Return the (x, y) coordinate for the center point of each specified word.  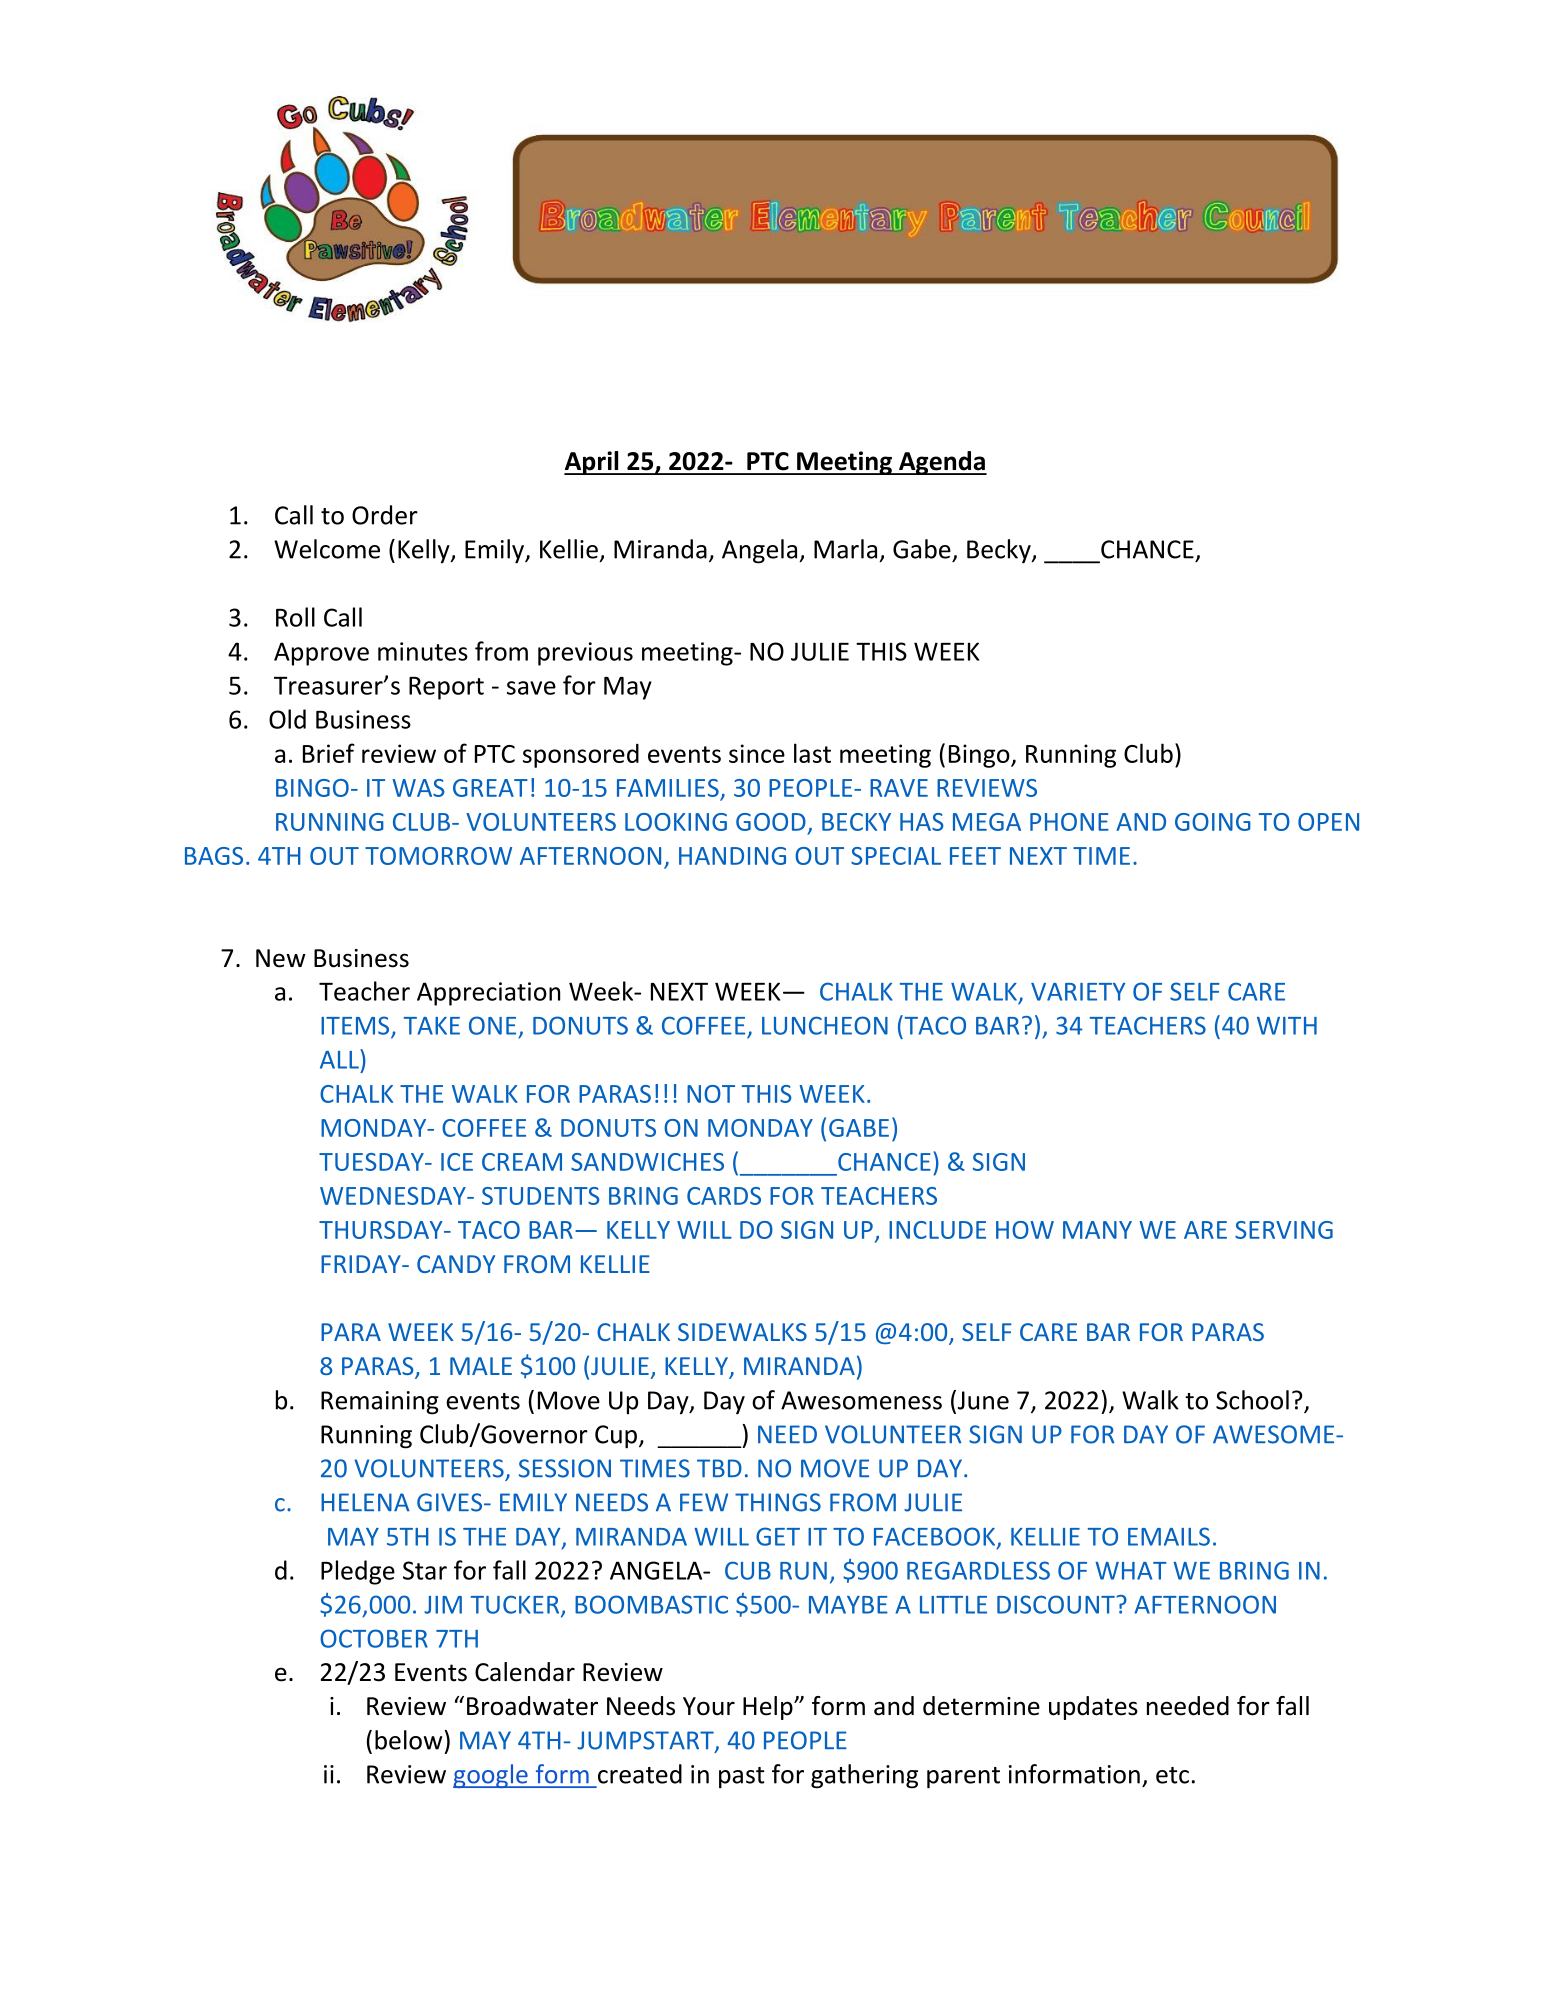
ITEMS (356, 1026)
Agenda (942, 463)
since (757, 753)
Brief (329, 753)
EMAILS (1169, 1536)
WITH (1287, 1026)
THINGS (778, 1502)
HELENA (365, 1502)
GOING (1213, 822)
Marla (845, 549)
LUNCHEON (825, 1025)
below (410, 1740)
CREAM (522, 1162)
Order (385, 515)
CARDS (724, 1196)
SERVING (1284, 1230)
